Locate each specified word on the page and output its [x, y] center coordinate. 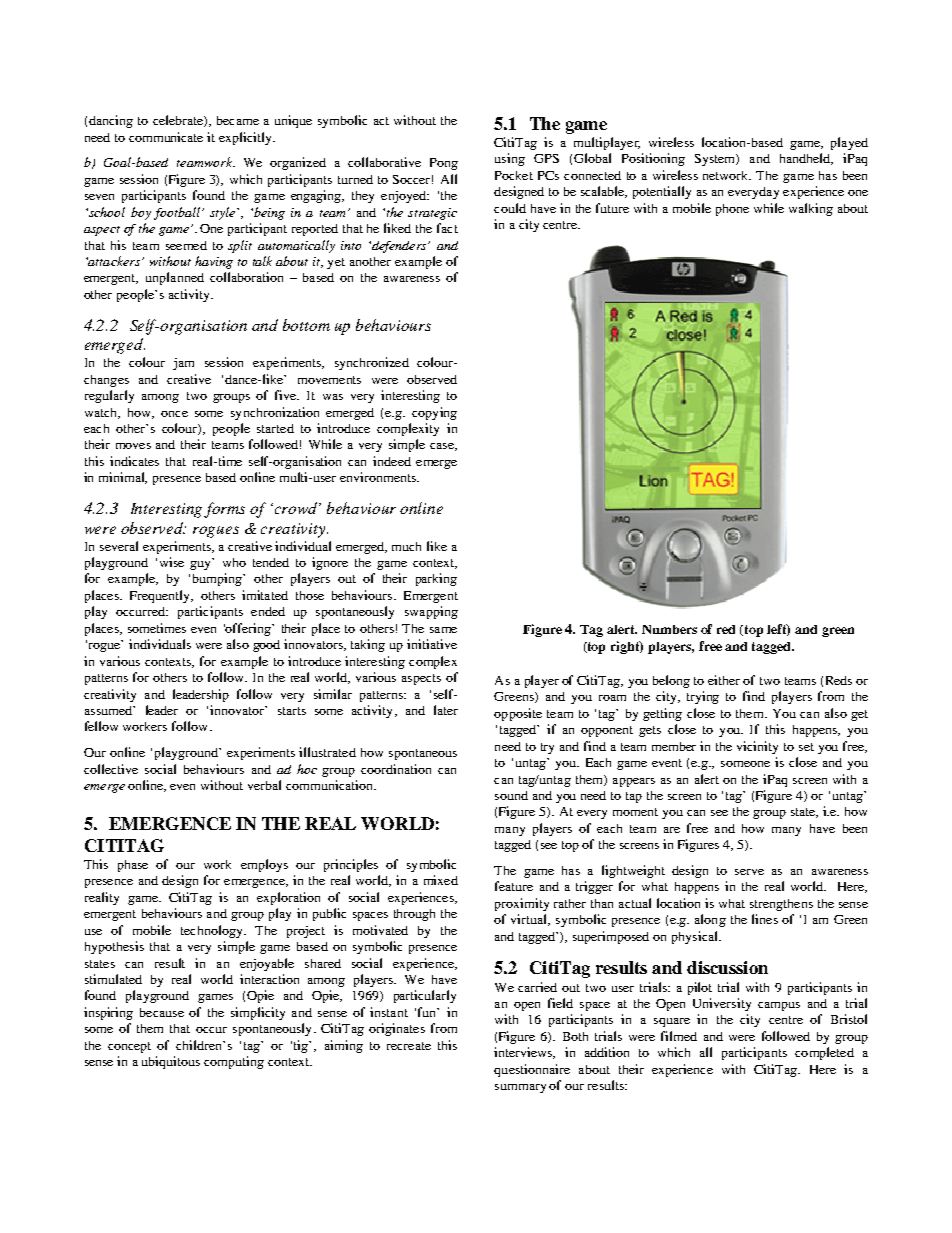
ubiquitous [171, 1062]
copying [434, 413]
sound [511, 795]
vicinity [757, 747]
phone [732, 210]
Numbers [669, 629]
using [510, 159]
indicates [134, 461]
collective [111, 769]
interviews [524, 1053]
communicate [166, 137]
